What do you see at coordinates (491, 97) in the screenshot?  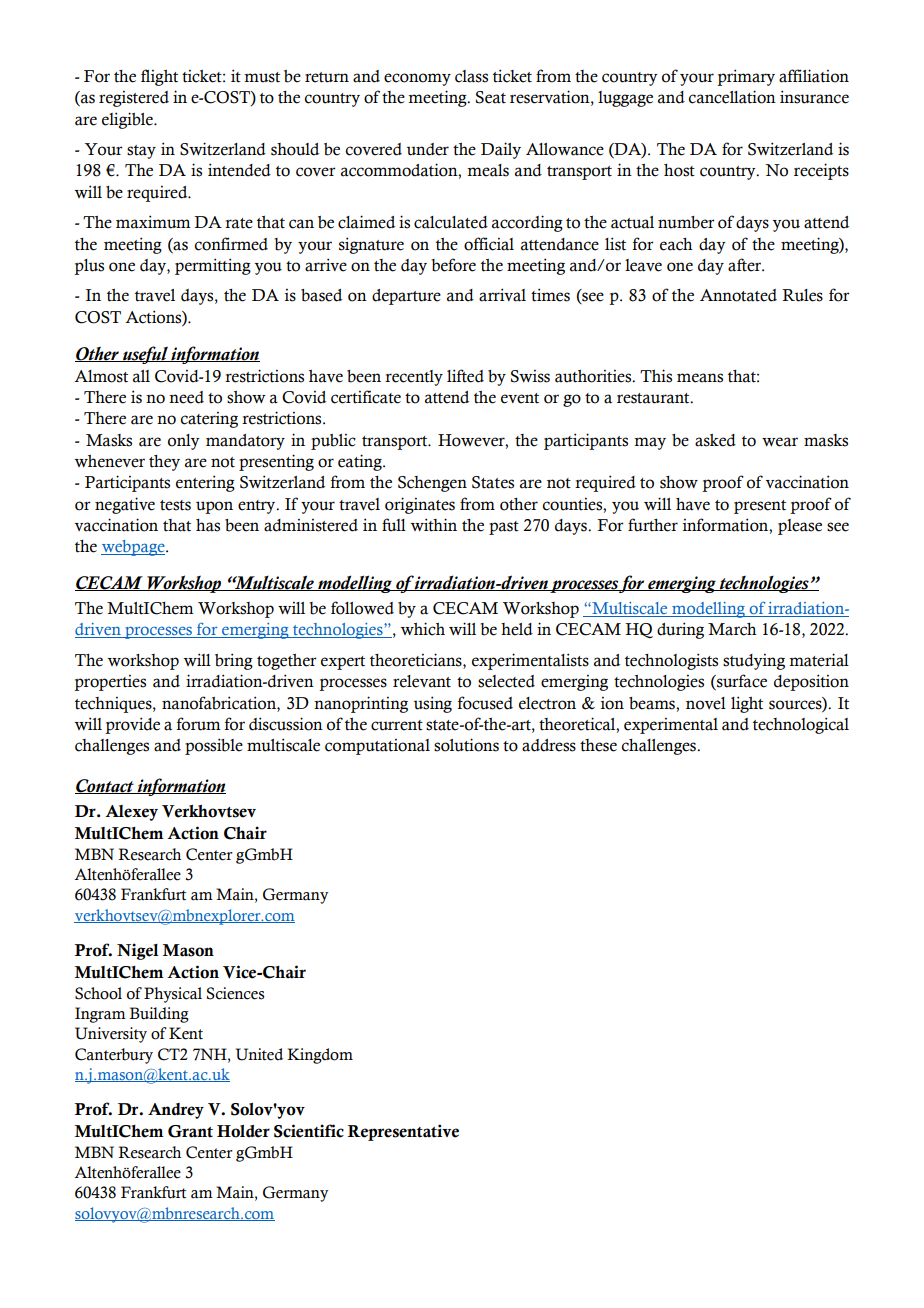 I see `Seat` at bounding box center [491, 97].
